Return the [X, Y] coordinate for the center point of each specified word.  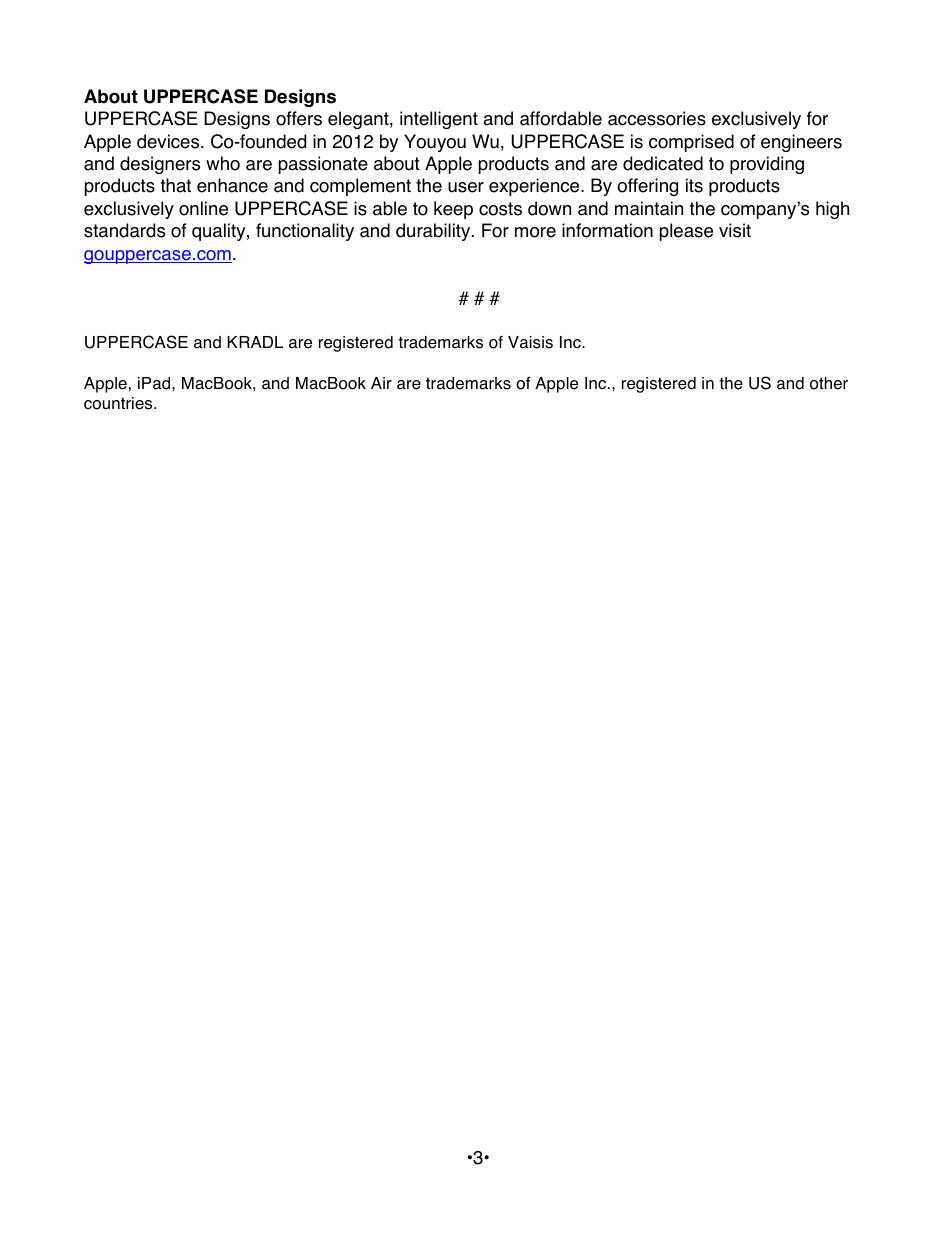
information [607, 230]
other [829, 383]
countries [119, 403]
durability [434, 232]
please [686, 232]
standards [124, 230]
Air [381, 383]
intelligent [439, 120]
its [694, 185]
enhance [232, 185]
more [535, 232]
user [466, 187]
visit [735, 230]
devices [169, 141]
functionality [305, 232]
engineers [801, 143]
